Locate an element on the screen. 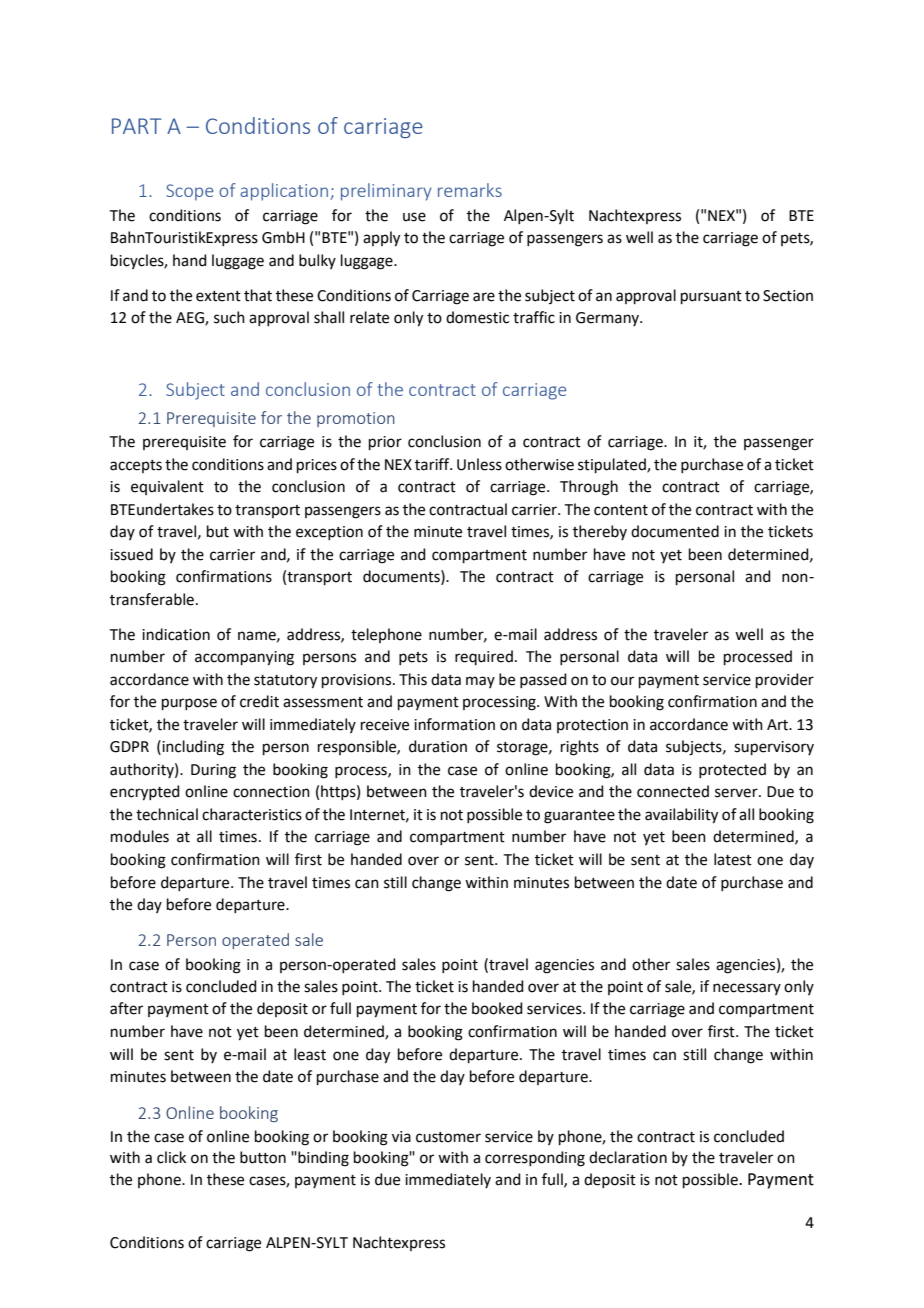 The width and height of the screenshot is (924, 1308). pursuant is located at coordinates (711, 297).
